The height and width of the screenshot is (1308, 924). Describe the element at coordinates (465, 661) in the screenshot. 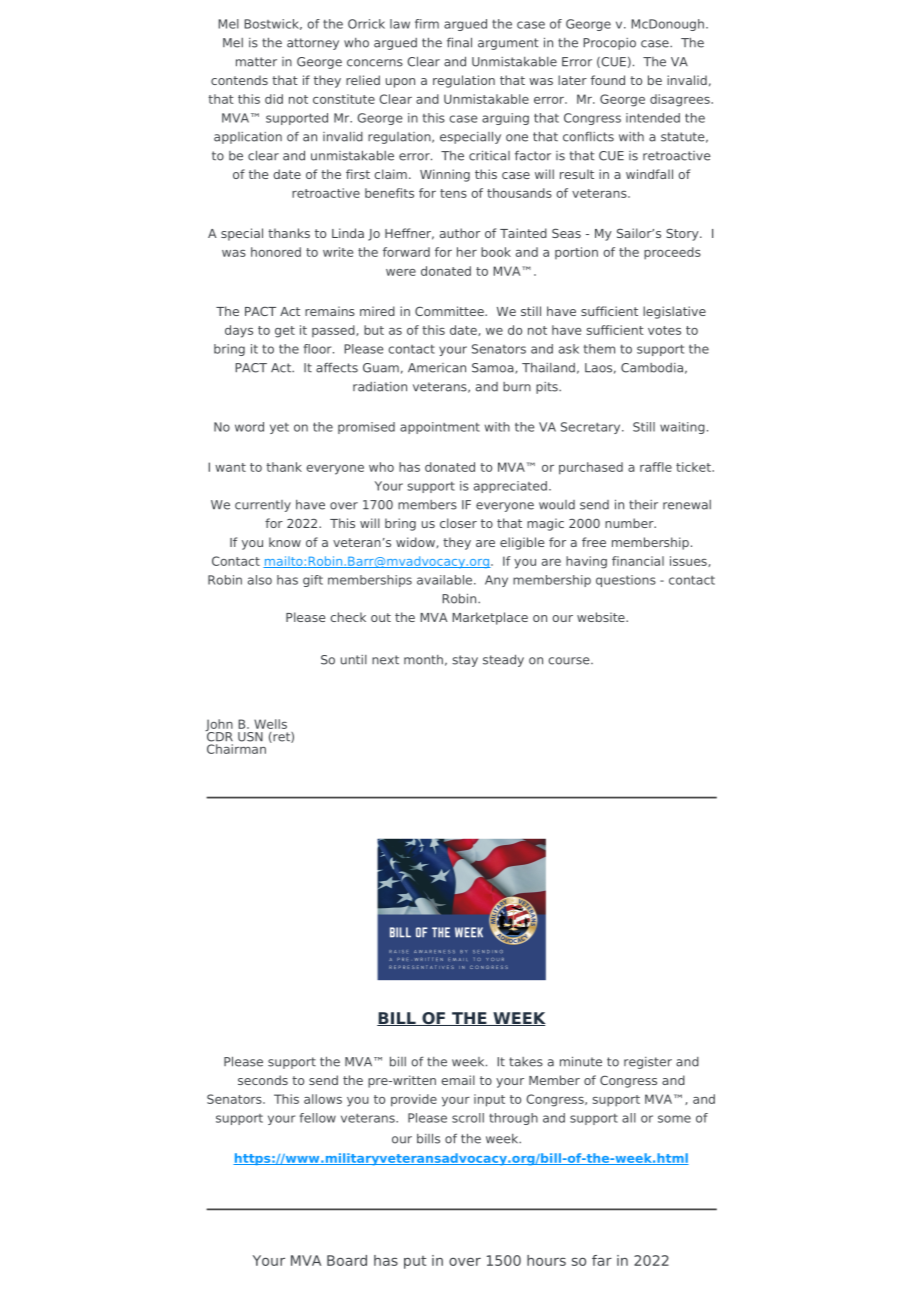

I see `stay` at that location.
